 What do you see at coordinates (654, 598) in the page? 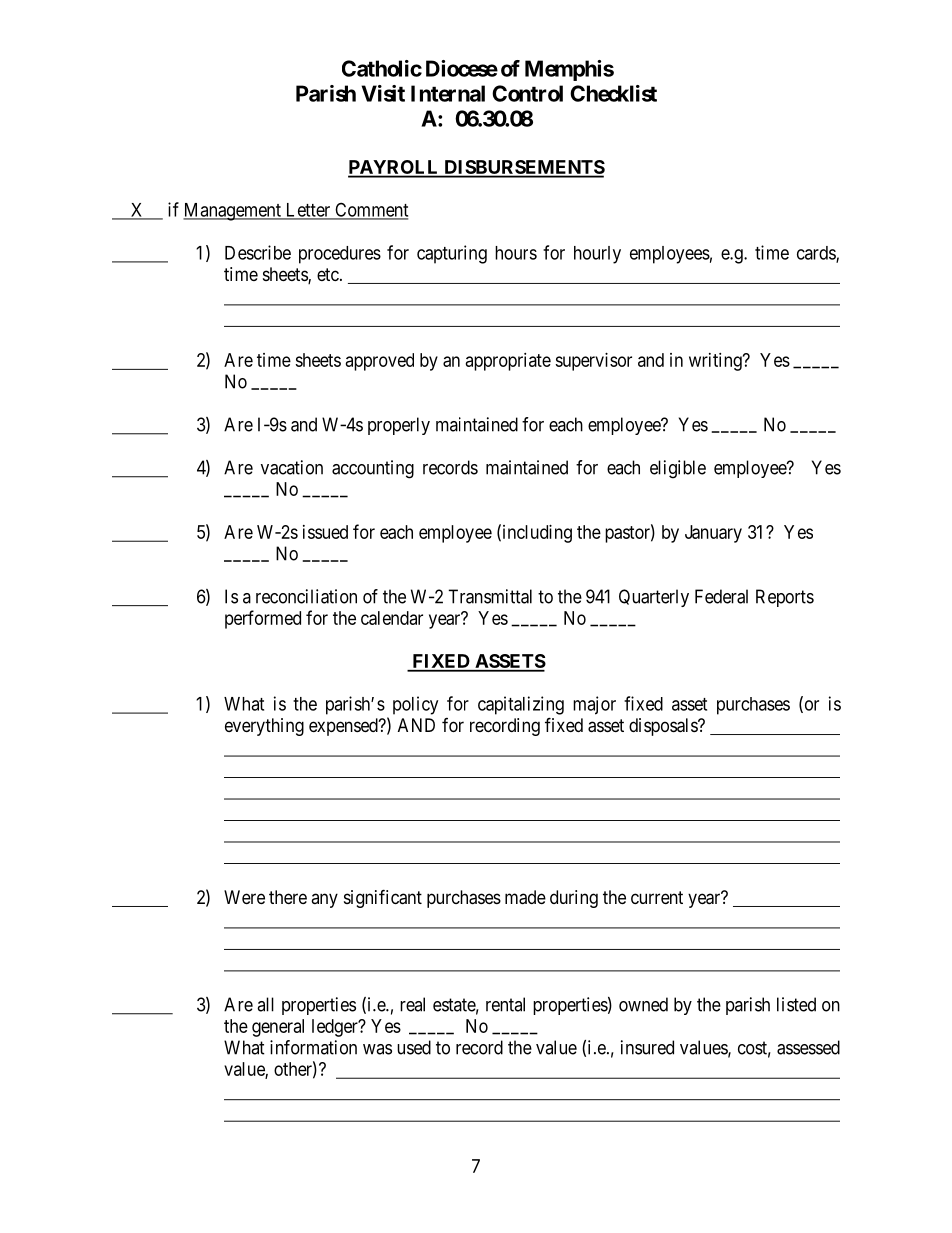
I see `Quarterly` at bounding box center [654, 598].
